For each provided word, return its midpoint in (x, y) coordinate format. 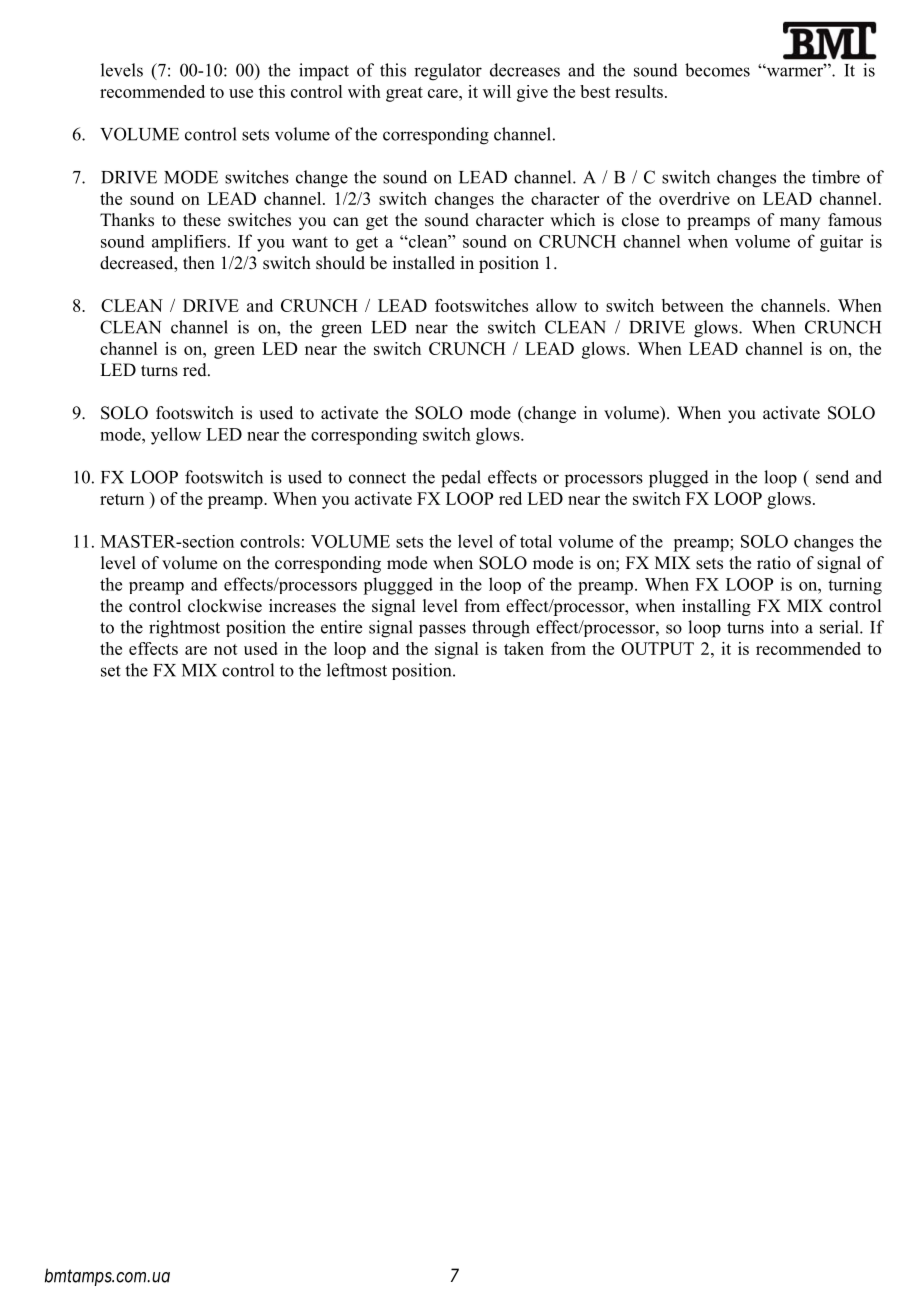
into (785, 627)
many (800, 223)
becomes (717, 70)
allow (556, 305)
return (122, 499)
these (202, 220)
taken (524, 648)
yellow (176, 436)
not (226, 649)
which (572, 219)
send (832, 477)
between (693, 305)
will (497, 91)
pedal (461, 479)
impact (324, 72)
